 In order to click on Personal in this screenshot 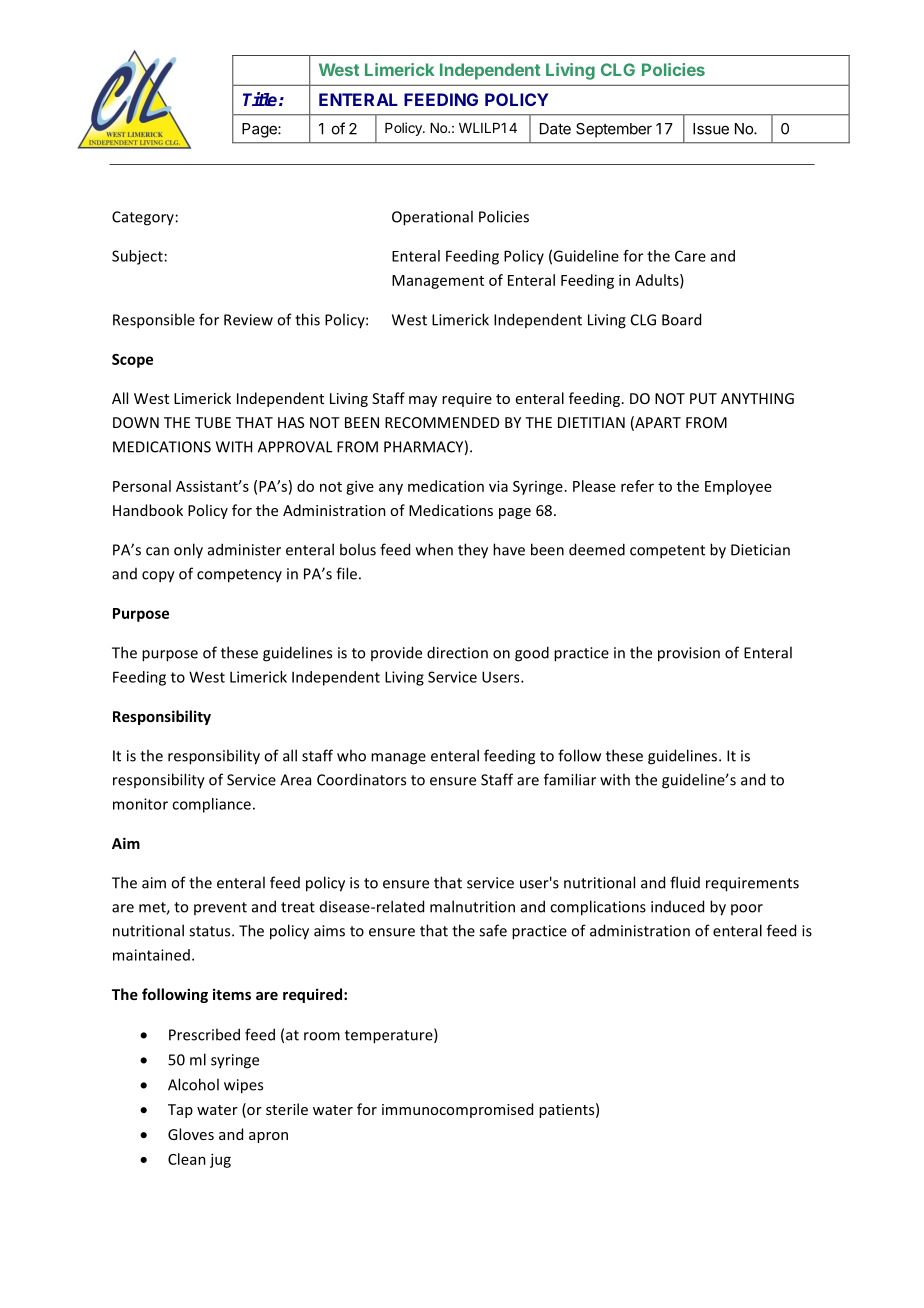, I will do `click(142, 486)`.
